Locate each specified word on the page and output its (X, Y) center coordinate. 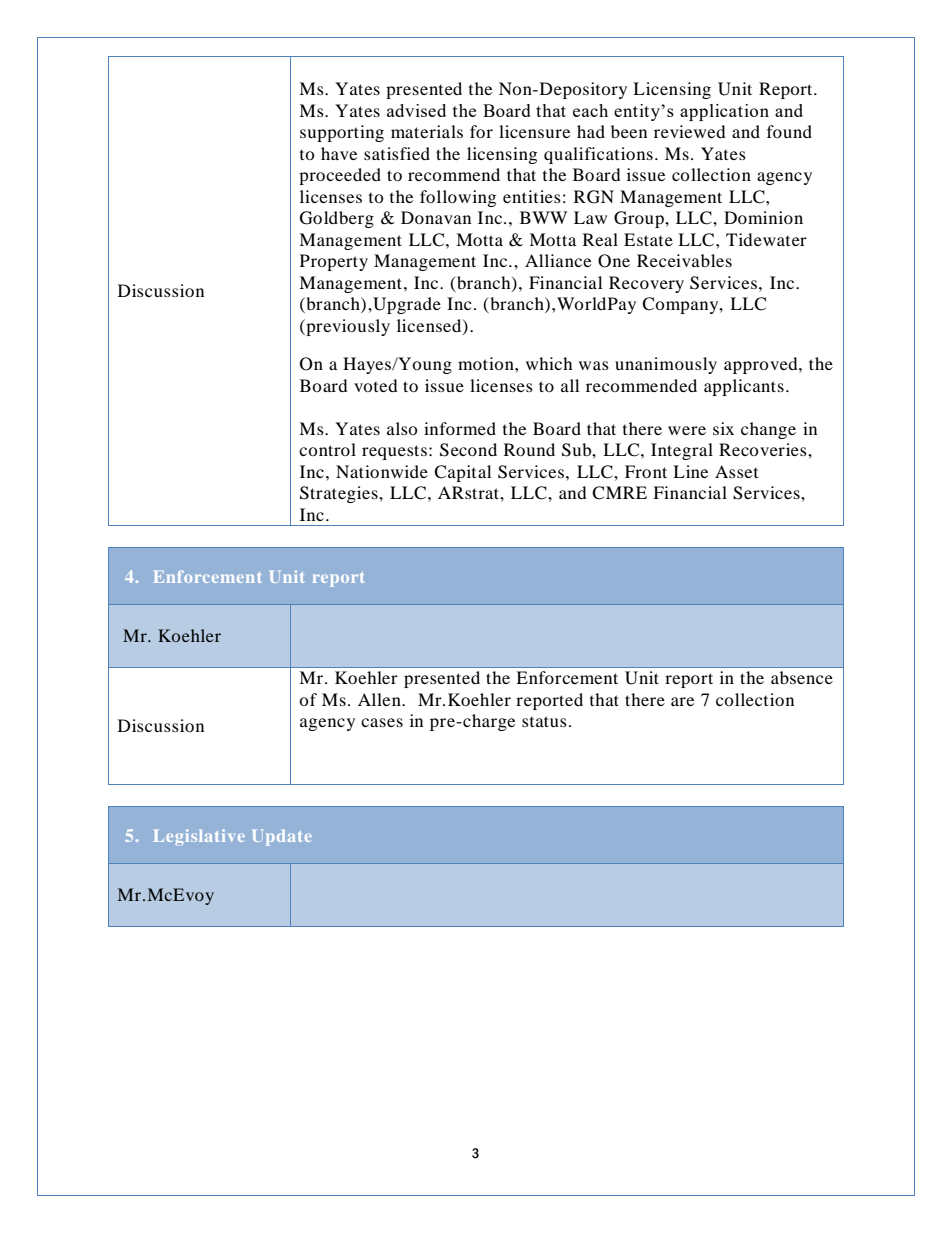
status (544, 721)
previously (347, 327)
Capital (462, 473)
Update (282, 838)
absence (802, 677)
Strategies (340, 494)
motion (487, 363)
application (724, 112)
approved (762, 365)
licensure (534, 131)
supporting (342, 133)
